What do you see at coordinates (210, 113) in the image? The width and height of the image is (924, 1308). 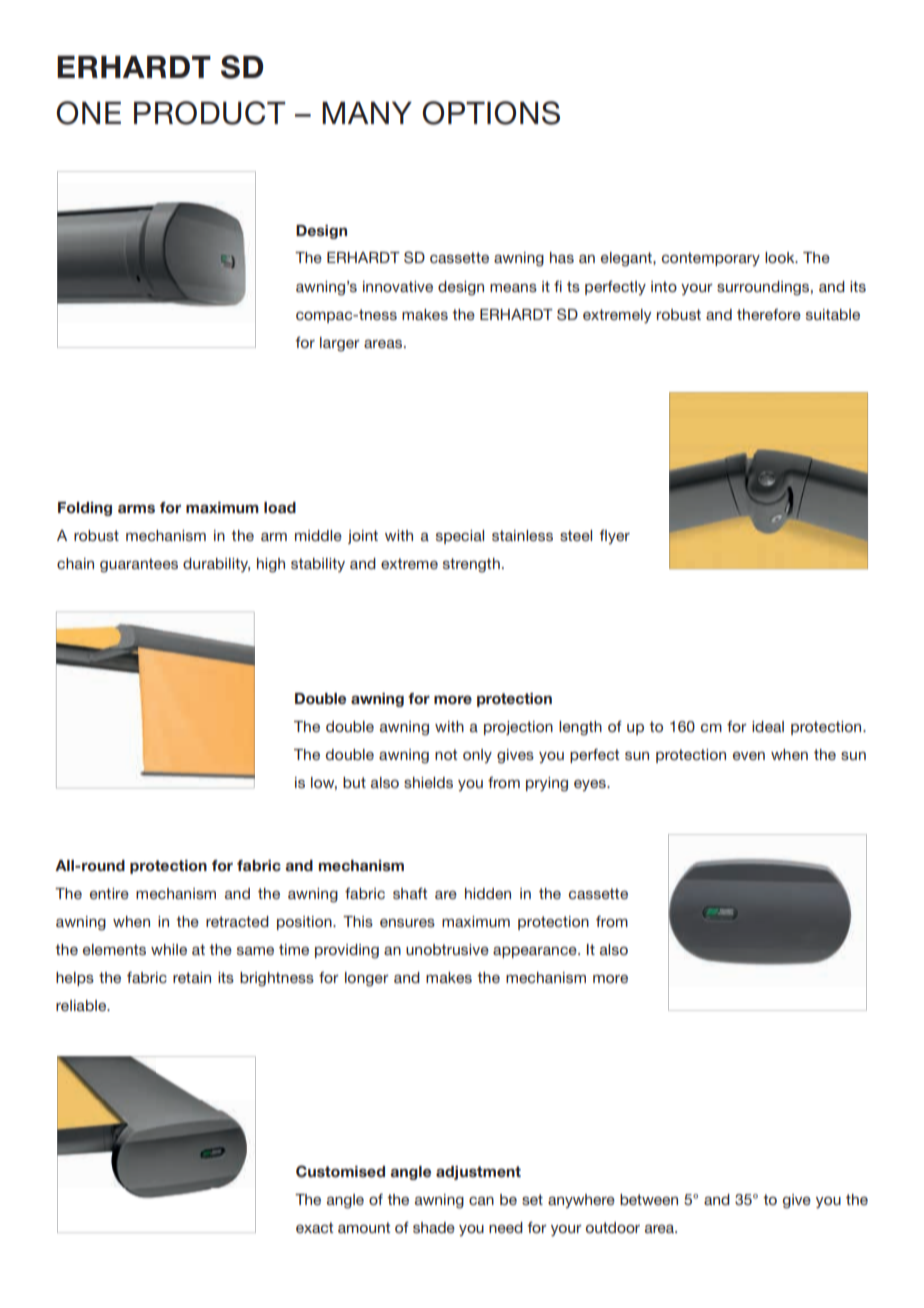 I see `PRODUCT` at bounding box center [210, 113].
